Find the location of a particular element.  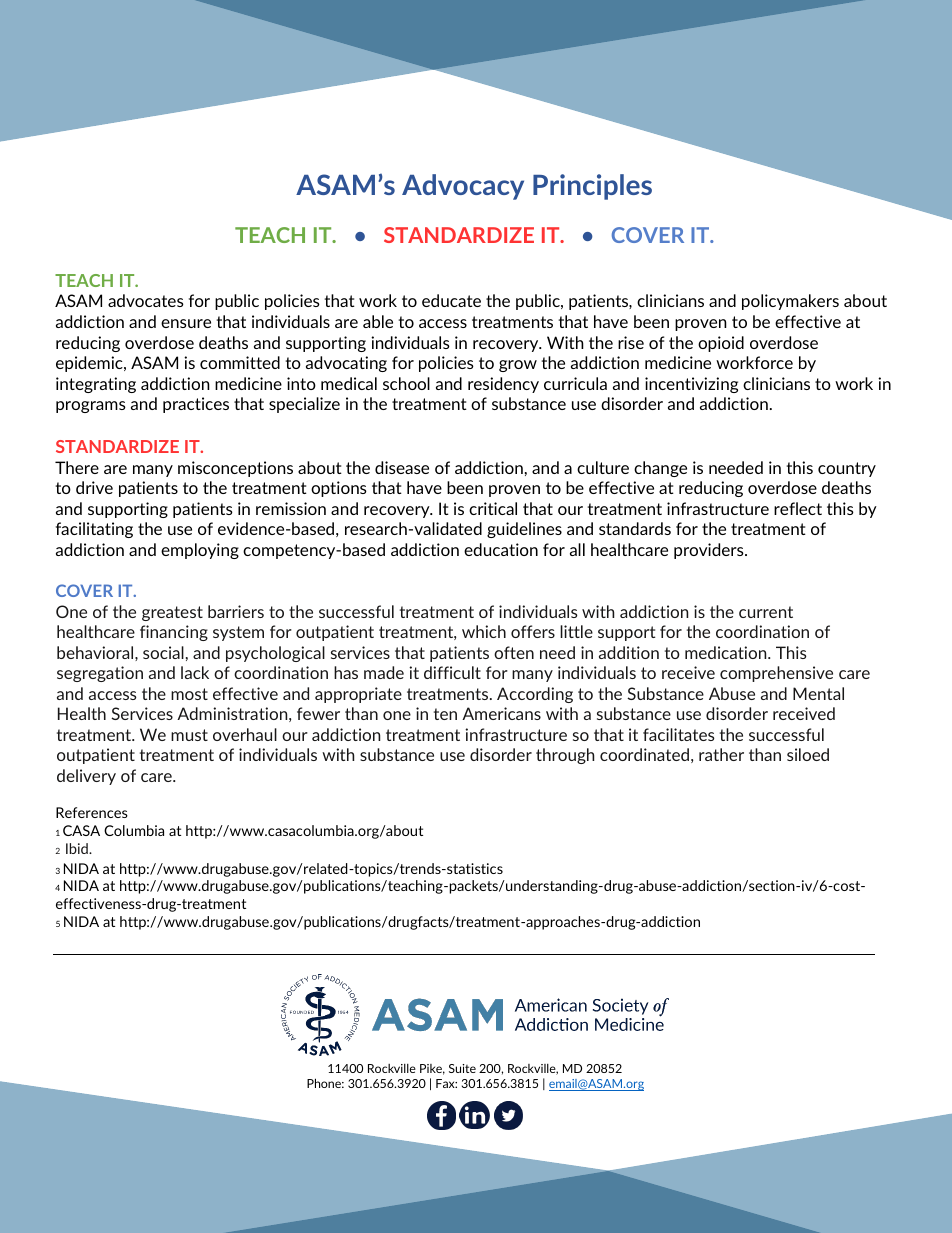

rather is located at coordinates (721, 754).
